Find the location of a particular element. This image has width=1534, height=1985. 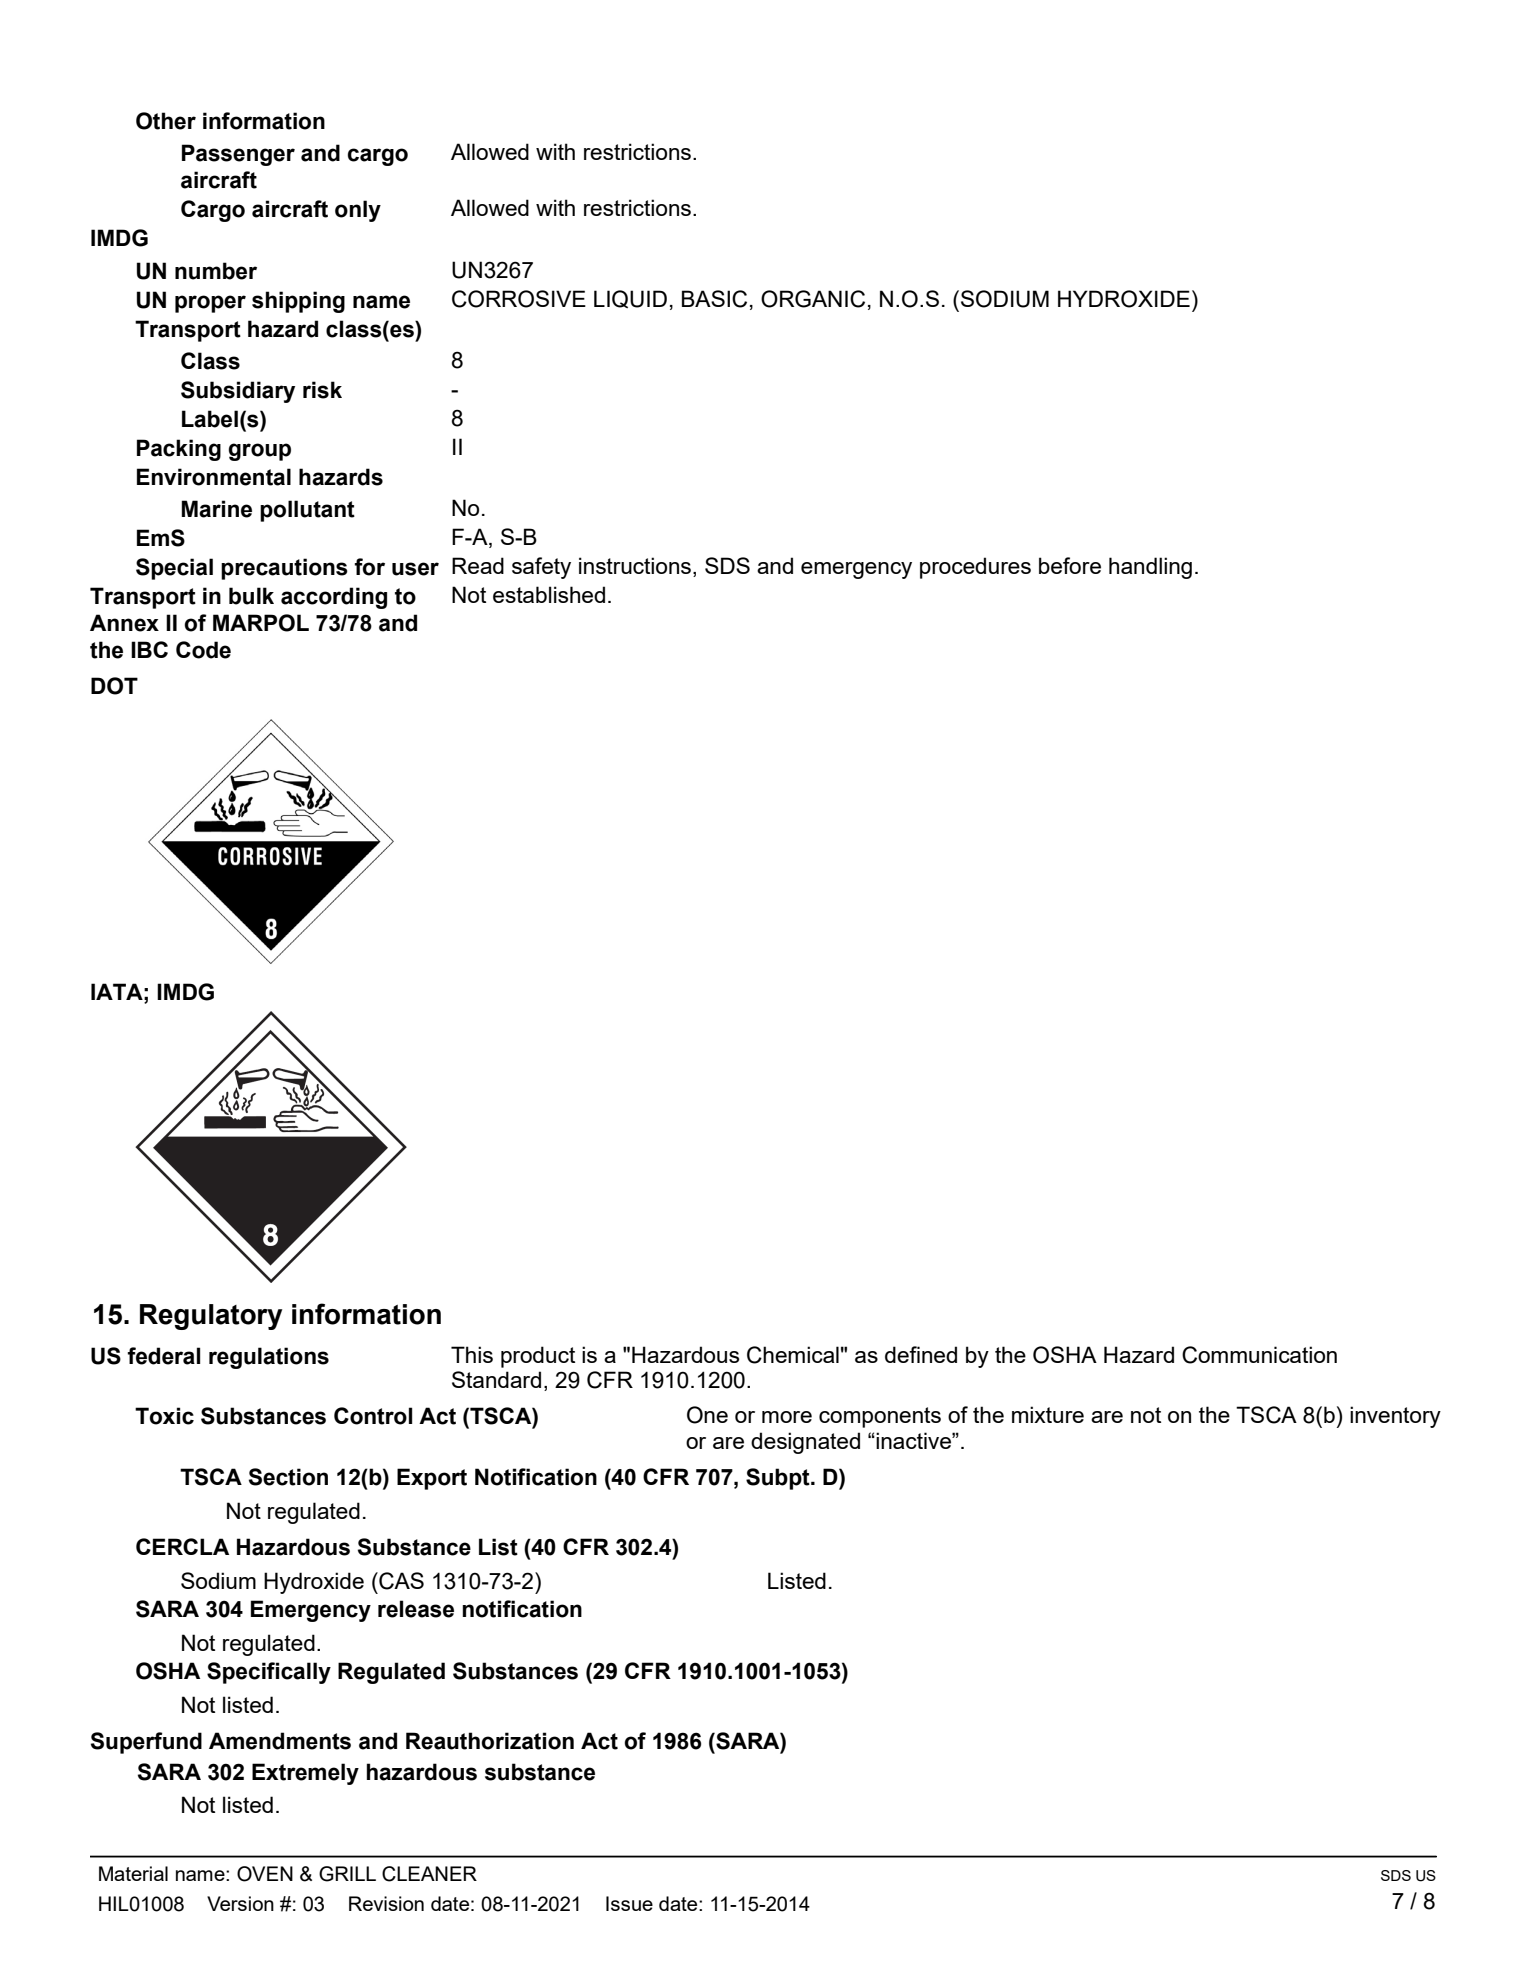

Code is located at coordinates (203, 650).
